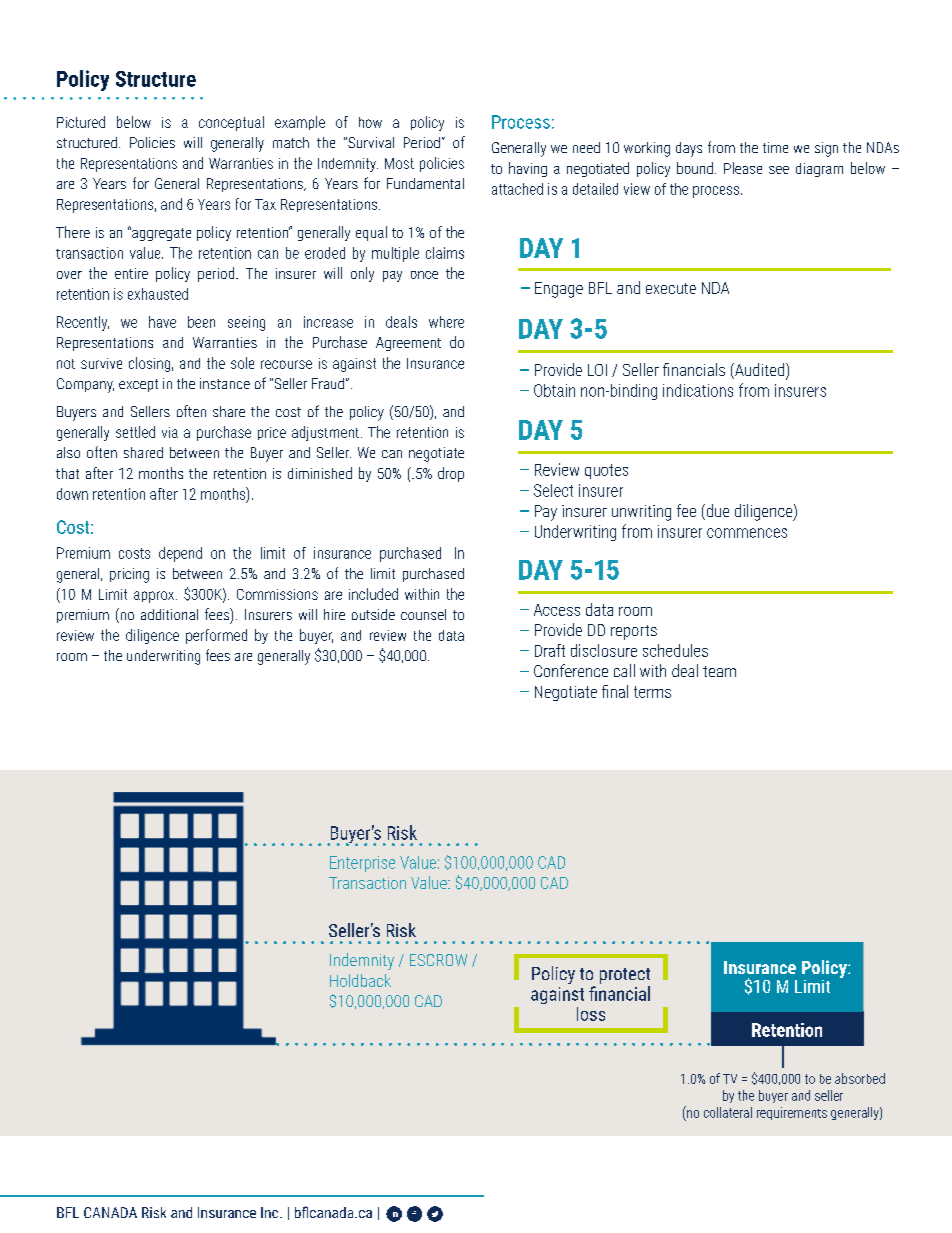 The image size is (952, 1233). I want to click on time, so click(775, 147).
